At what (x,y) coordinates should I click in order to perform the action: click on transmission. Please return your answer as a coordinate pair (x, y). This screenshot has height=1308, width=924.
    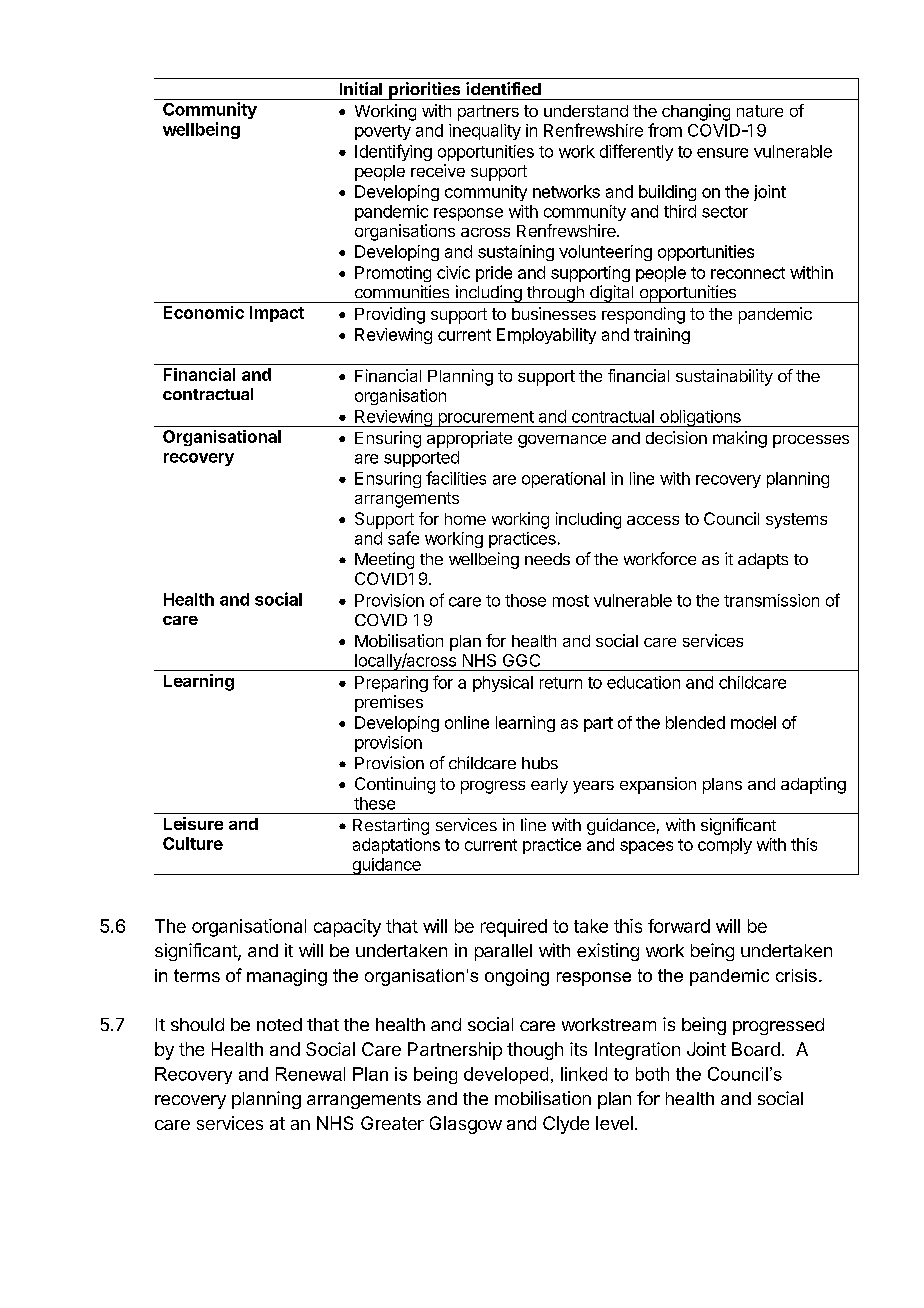
    Looking at the image, I should click on (771, 600).
